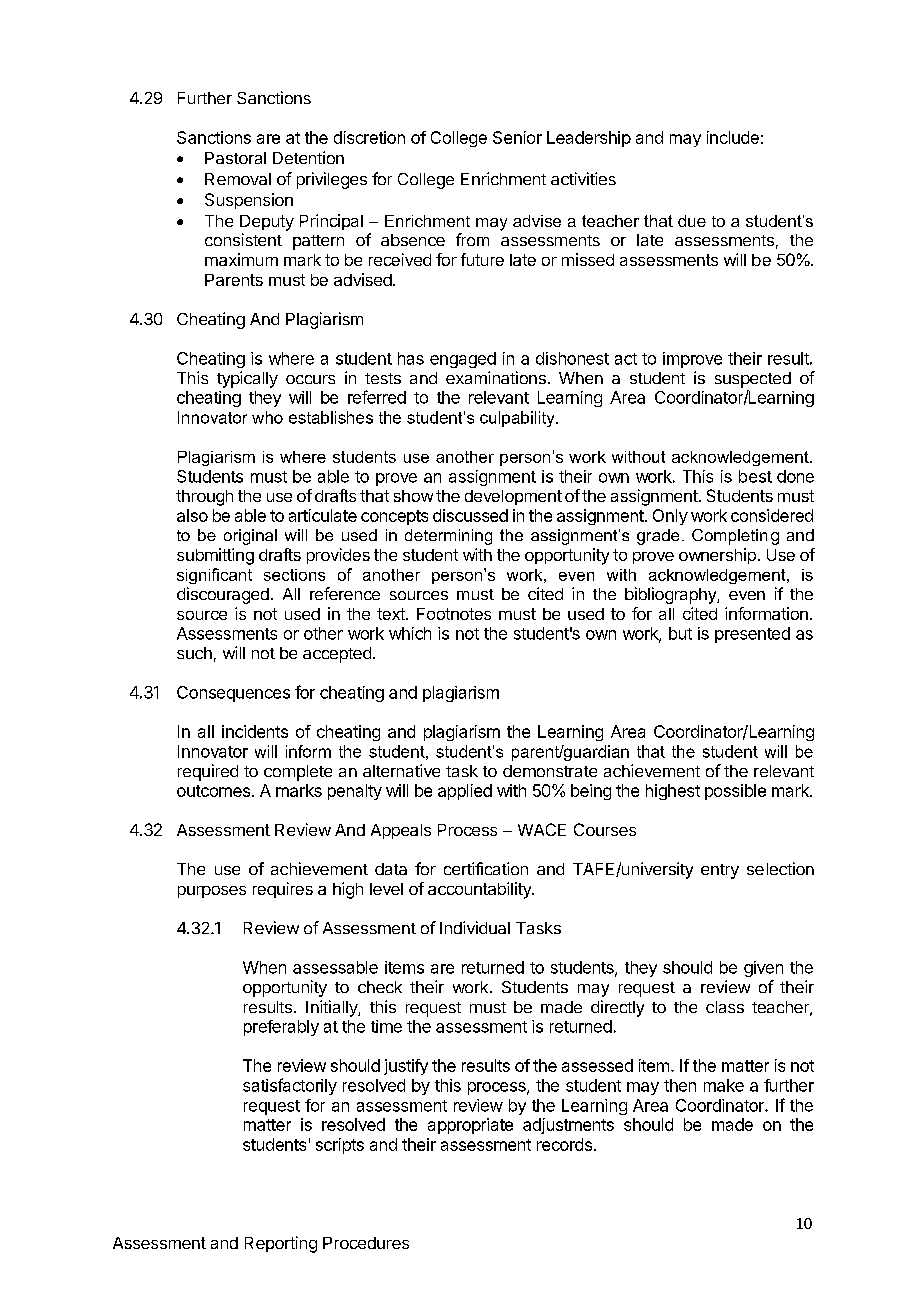 The height and width of the document is (1308, 924). Describe the element at coordinates (735, 537) in the document. I see `Completing` at that location.
